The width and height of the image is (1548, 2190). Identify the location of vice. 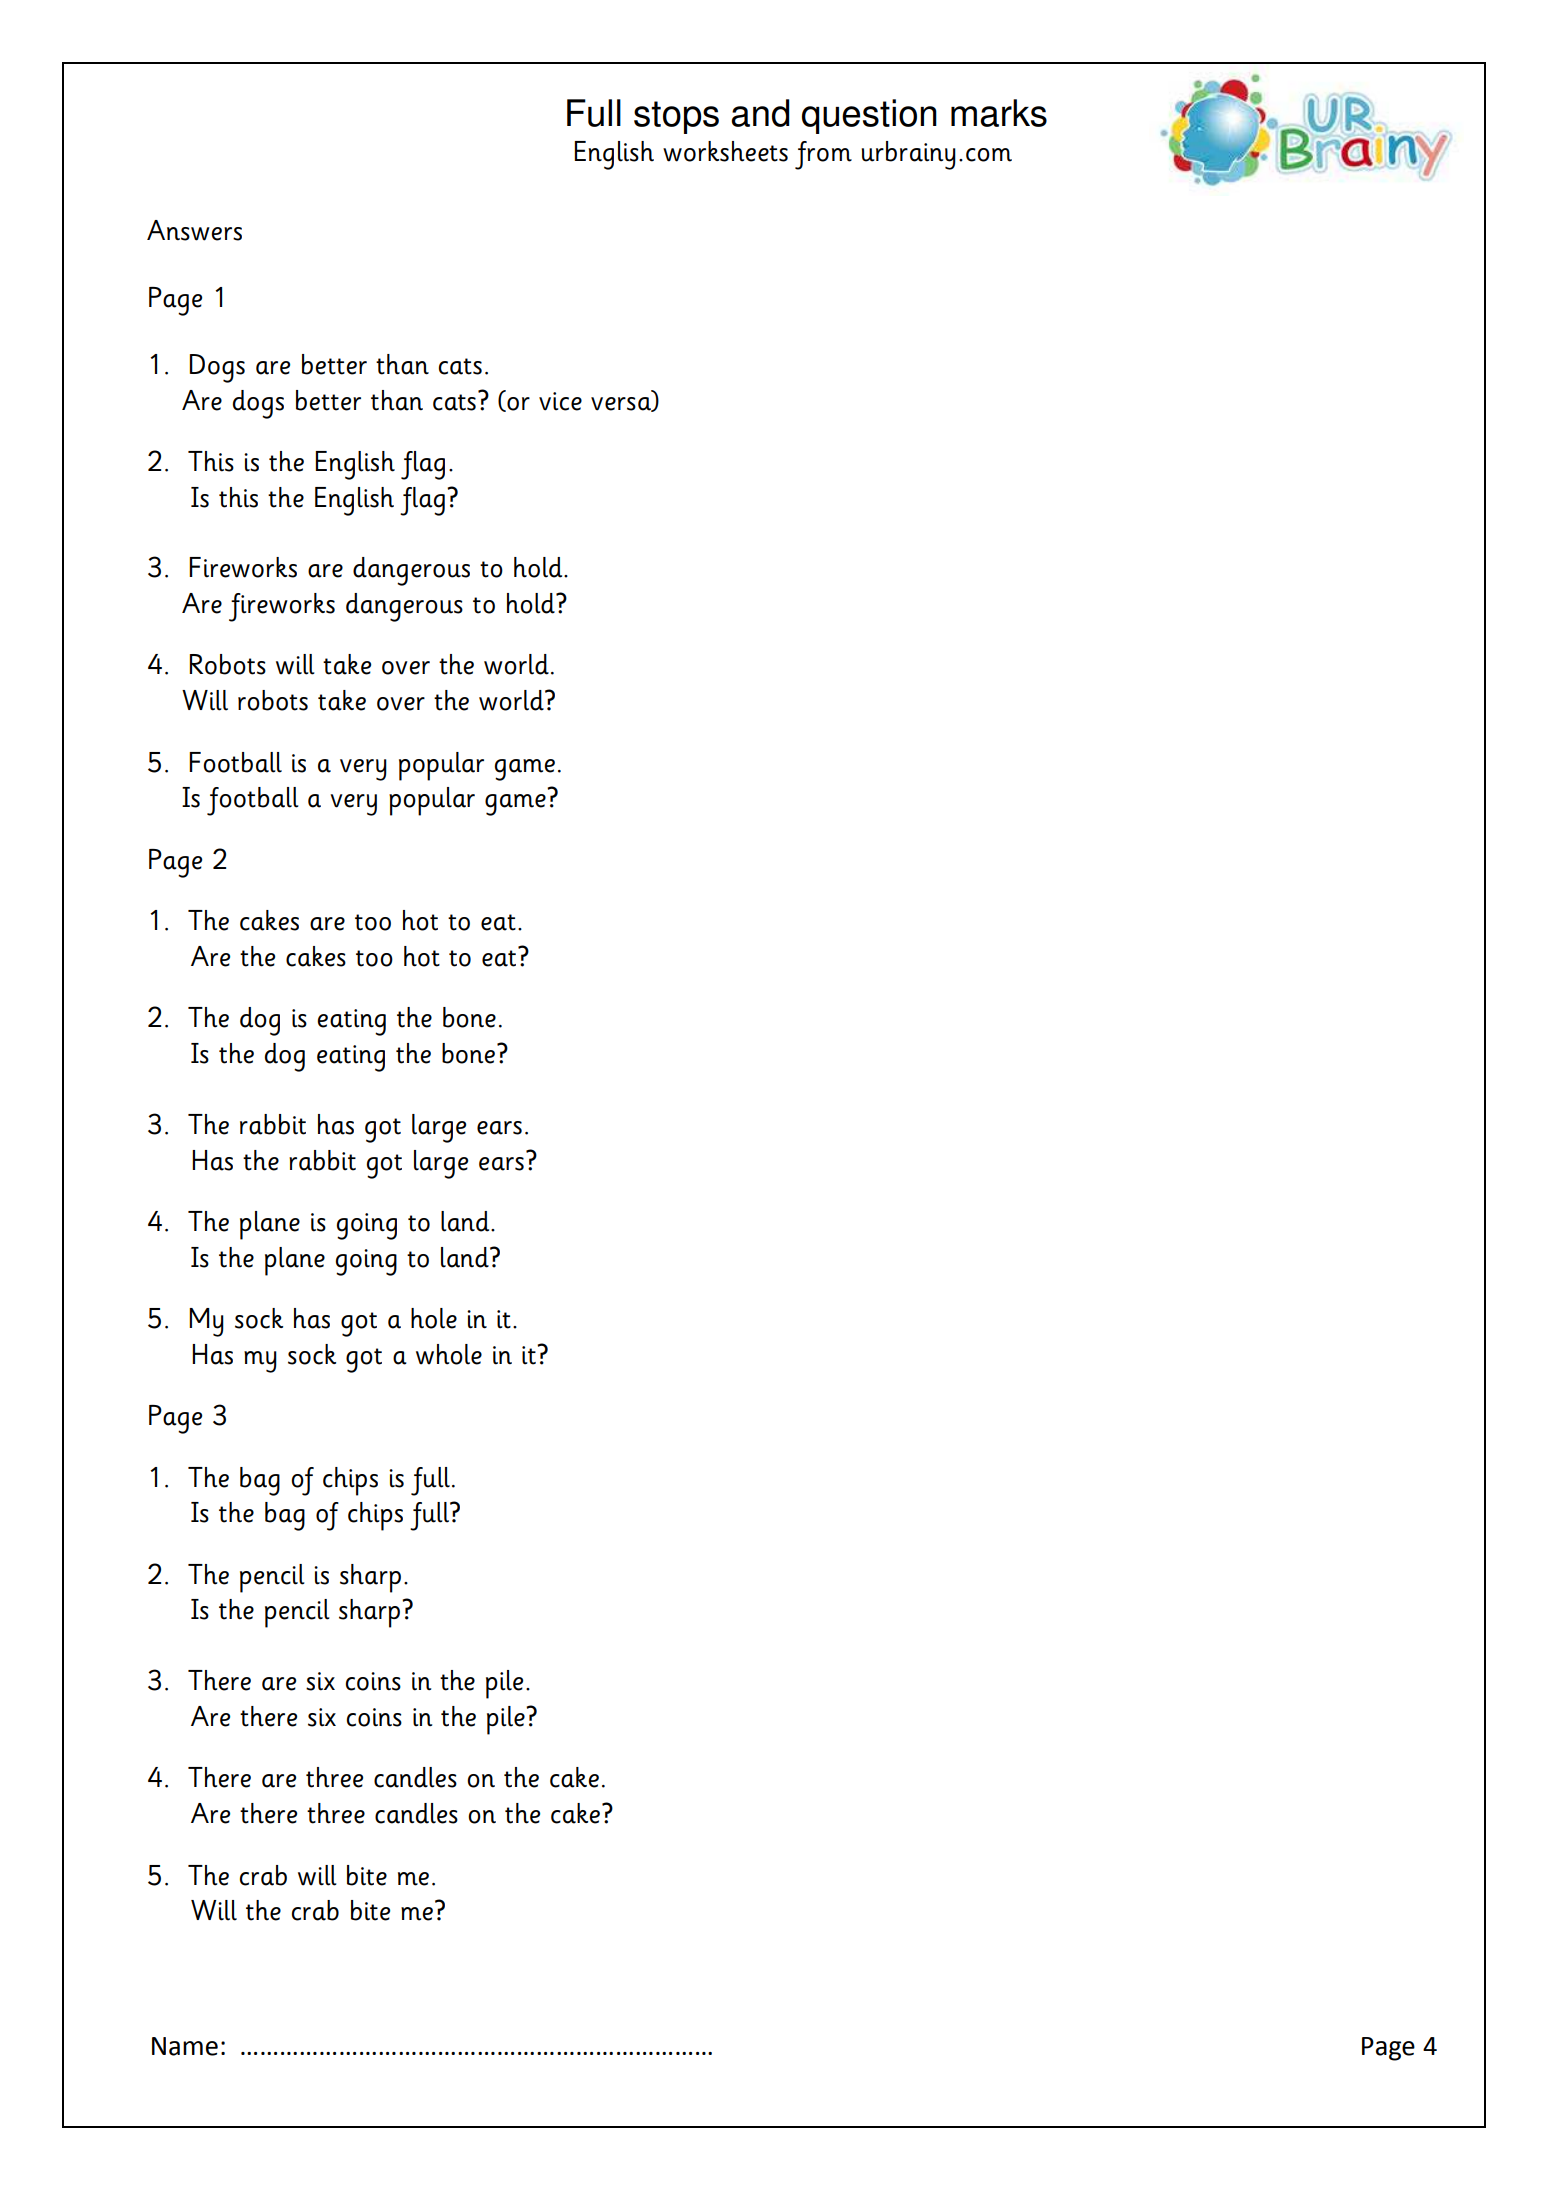
(560, 401).
